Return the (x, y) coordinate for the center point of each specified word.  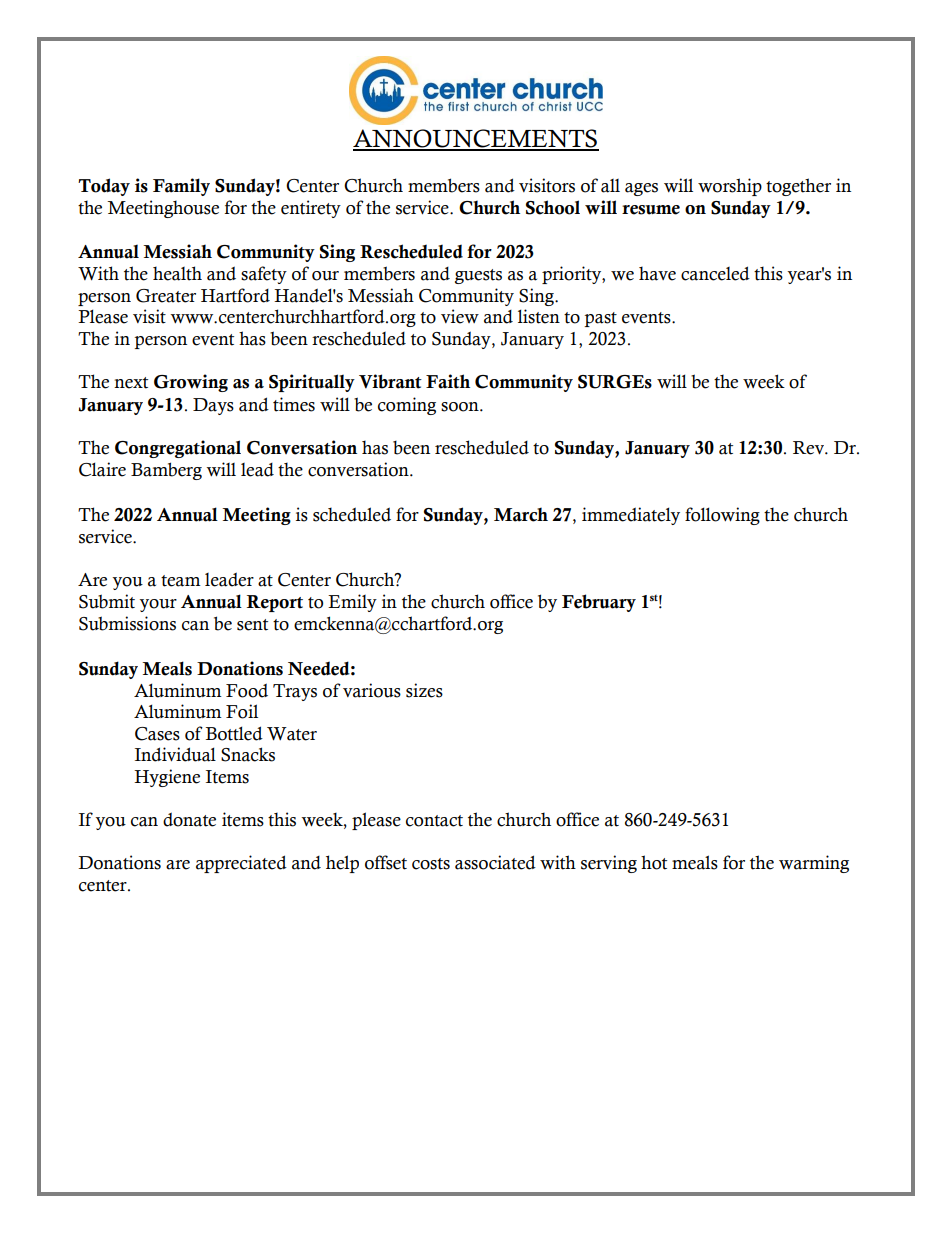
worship (730, 187)
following (722, 516)
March (521, 514)
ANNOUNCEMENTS (476, 139)
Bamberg (166, 471)
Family (181, 187)
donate (189, 819)
